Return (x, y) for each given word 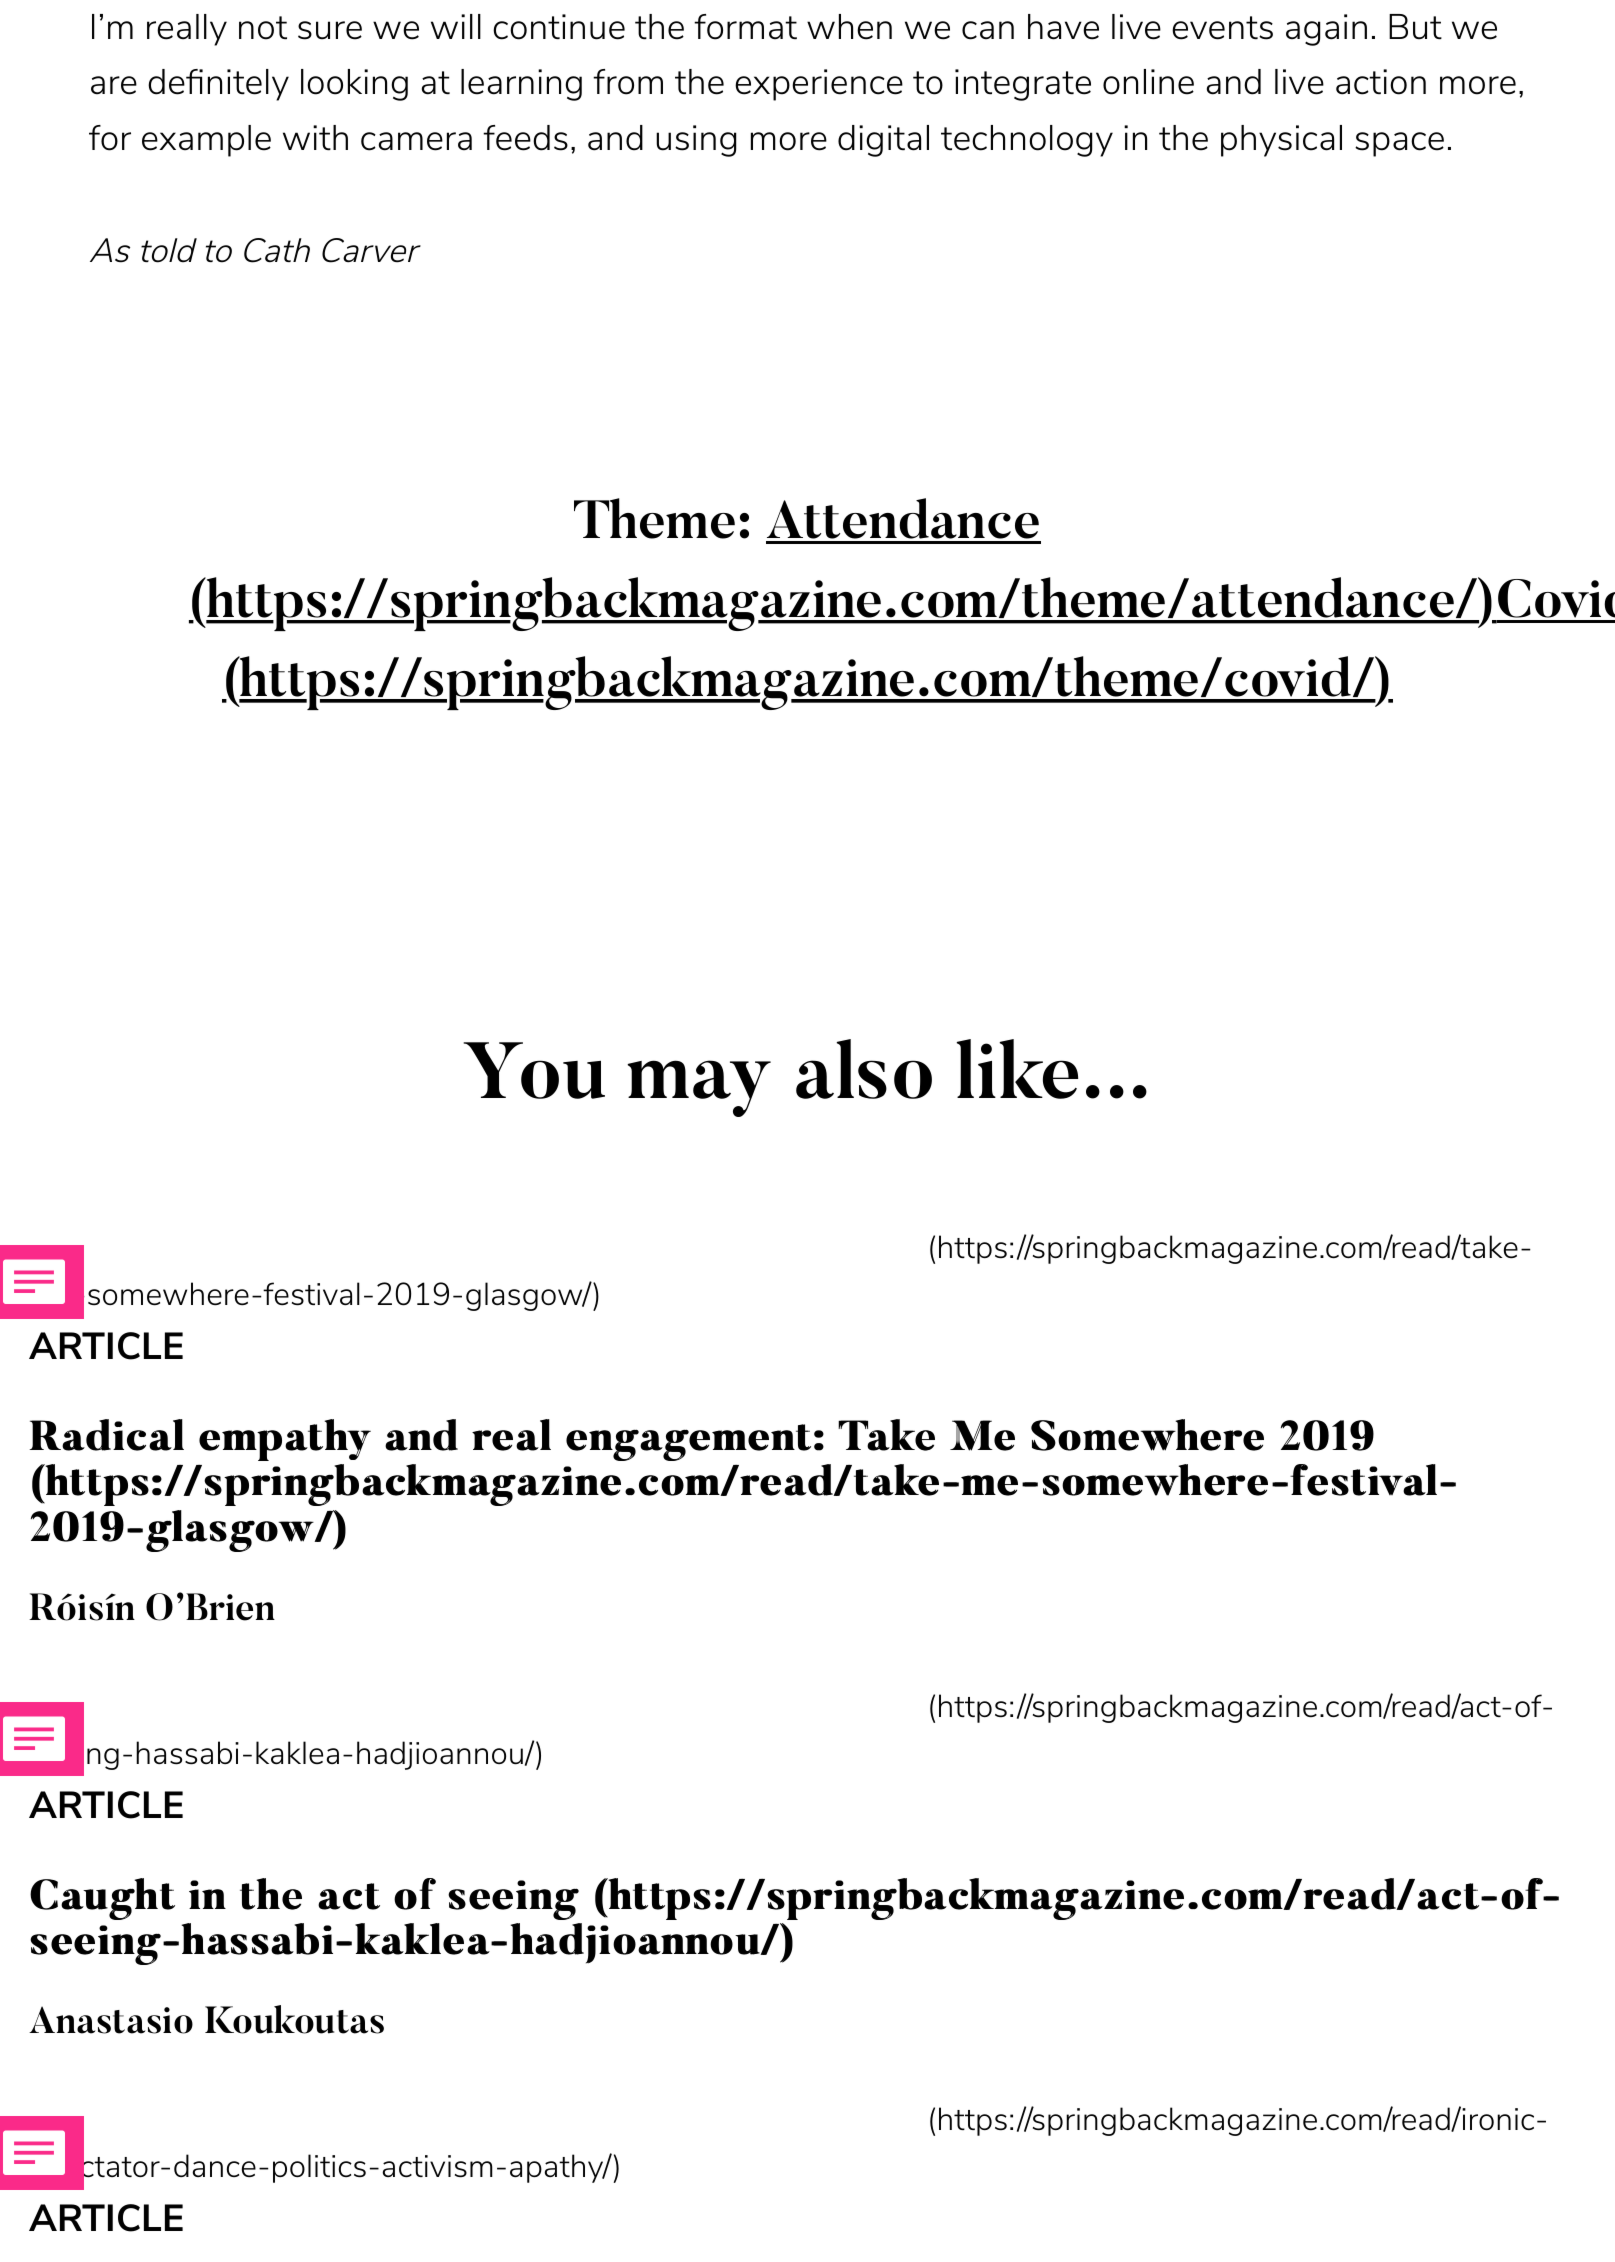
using (696, 141)
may (699, 1088)
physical (1281, 141)
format (745, 27)
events (1222, 28)
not (263, 28)
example (206, 141)
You (534, 1070)
